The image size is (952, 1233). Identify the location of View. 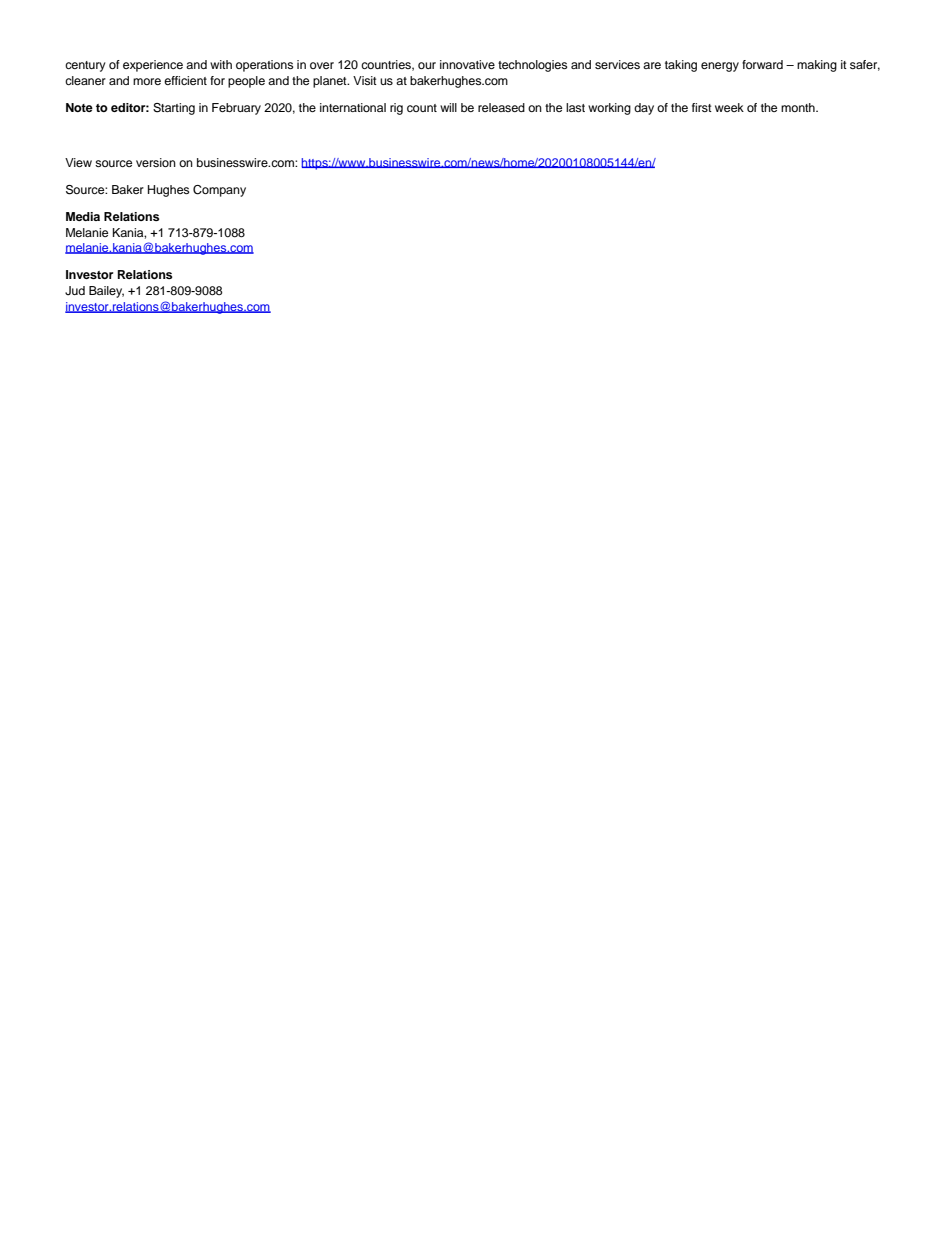
(78, 162).
